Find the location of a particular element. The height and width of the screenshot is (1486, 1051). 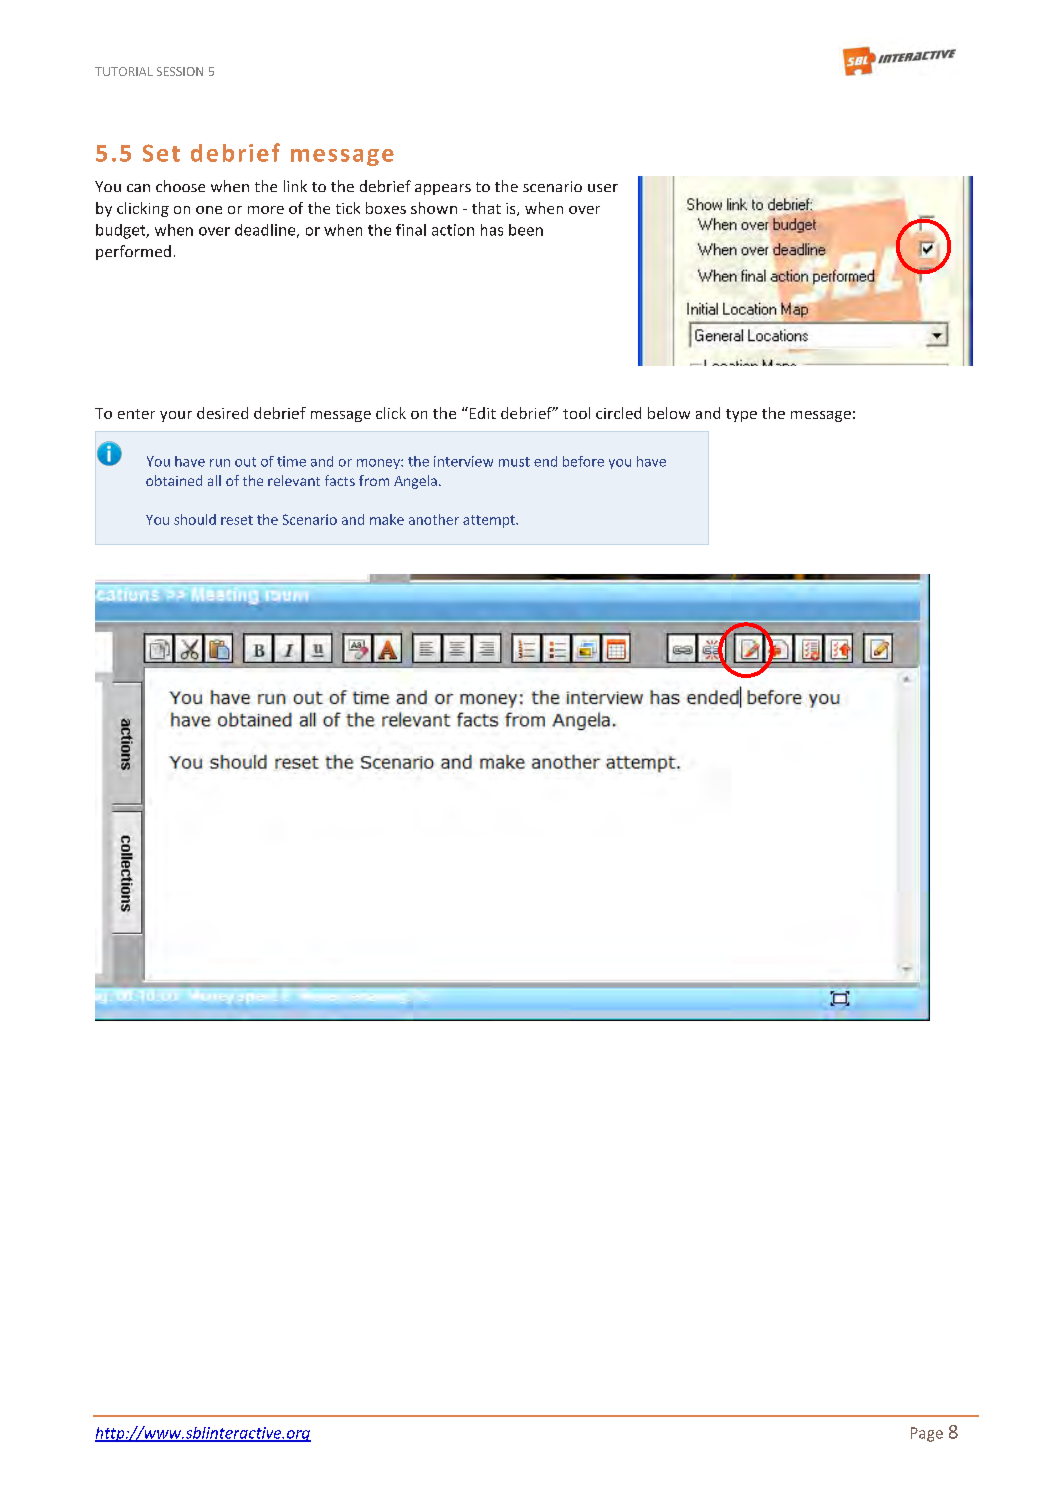

Page is located at coordinates (927, 1434).
